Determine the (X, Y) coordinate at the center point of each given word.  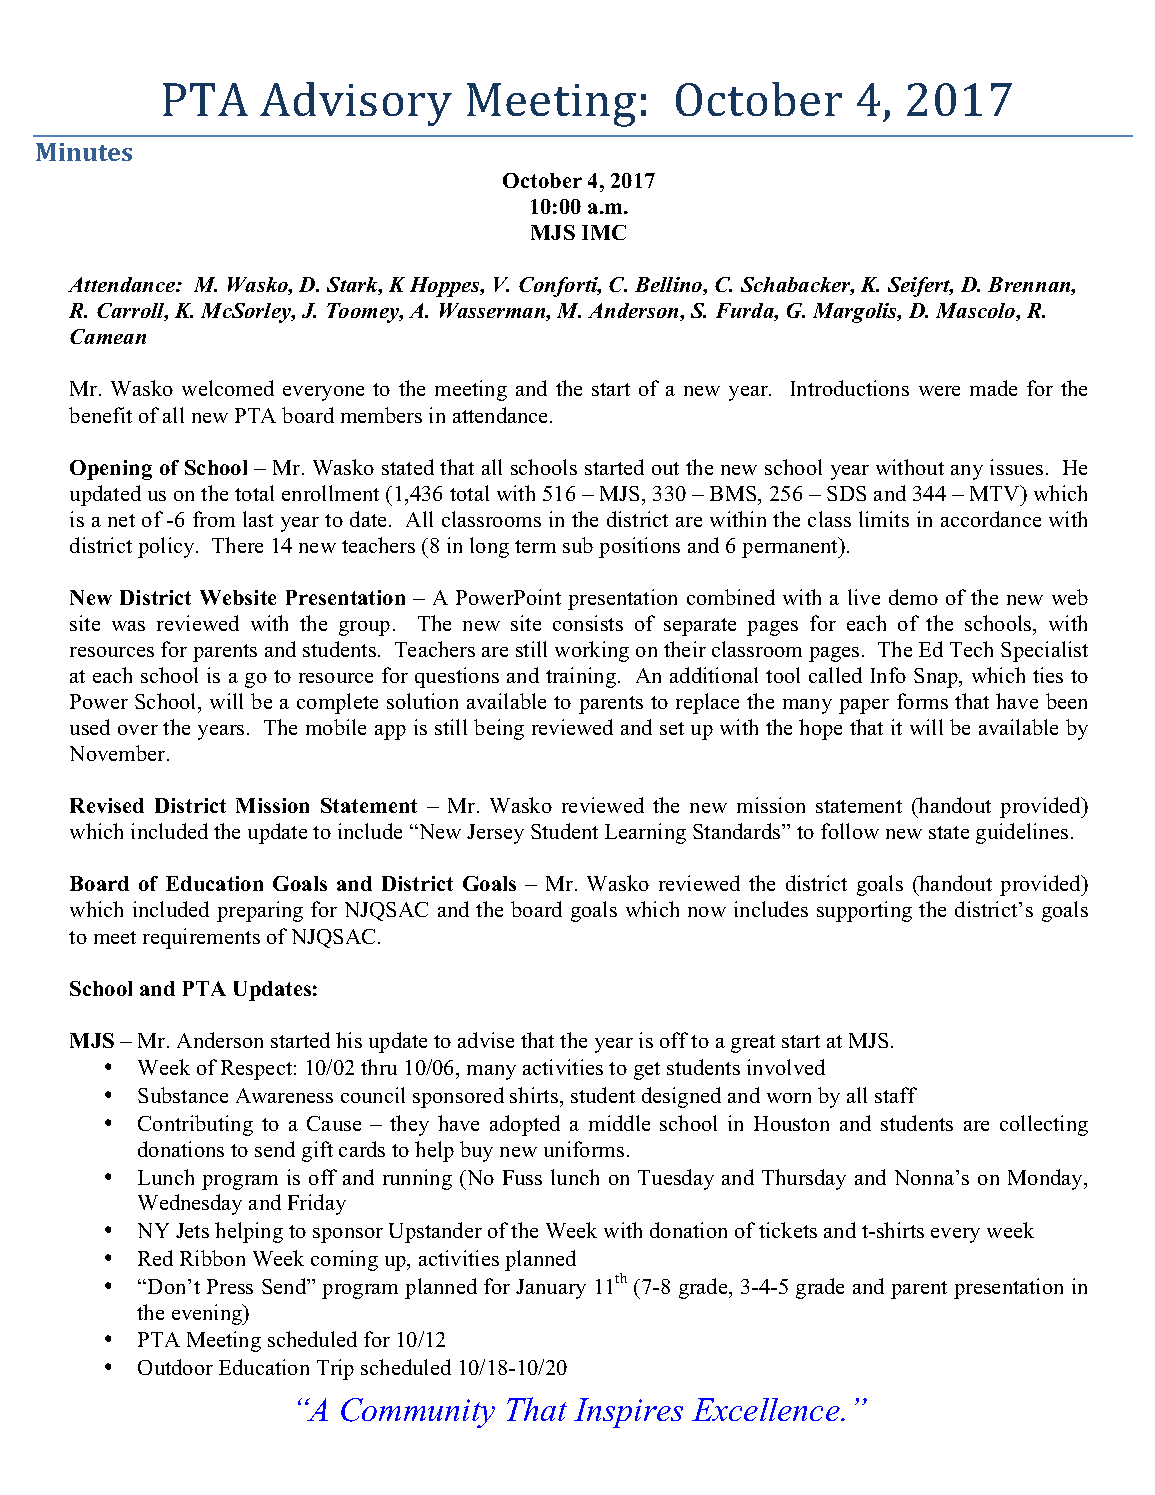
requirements (201, 938)
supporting (864, 911)
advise (486, 1040)
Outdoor (175, 1367)
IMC (604, 232)
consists (588, 623)
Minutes (84, 152)
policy (167, 547)
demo (913, 597)
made (993, 388)
